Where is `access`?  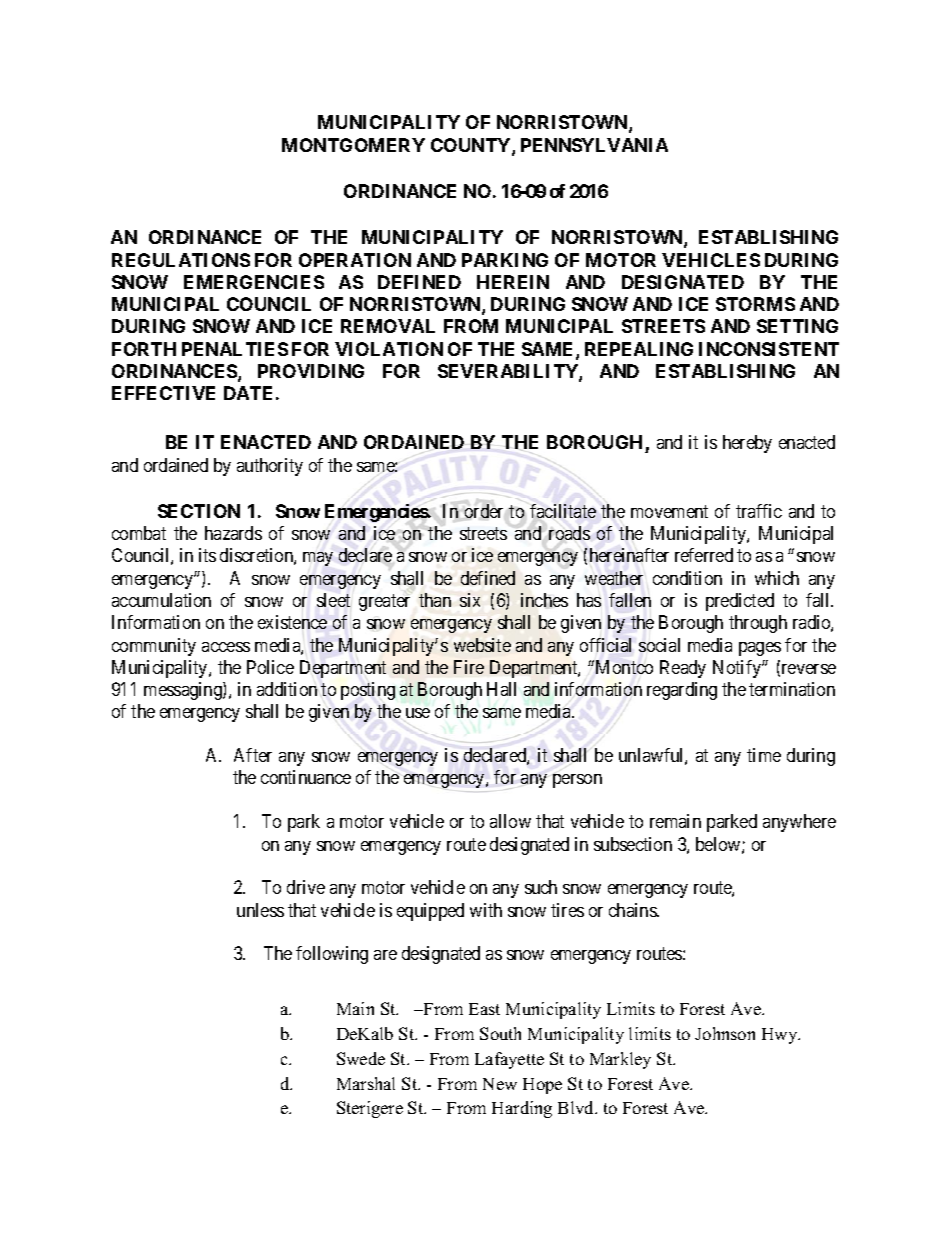 access is located at coordinates (226, 647).
